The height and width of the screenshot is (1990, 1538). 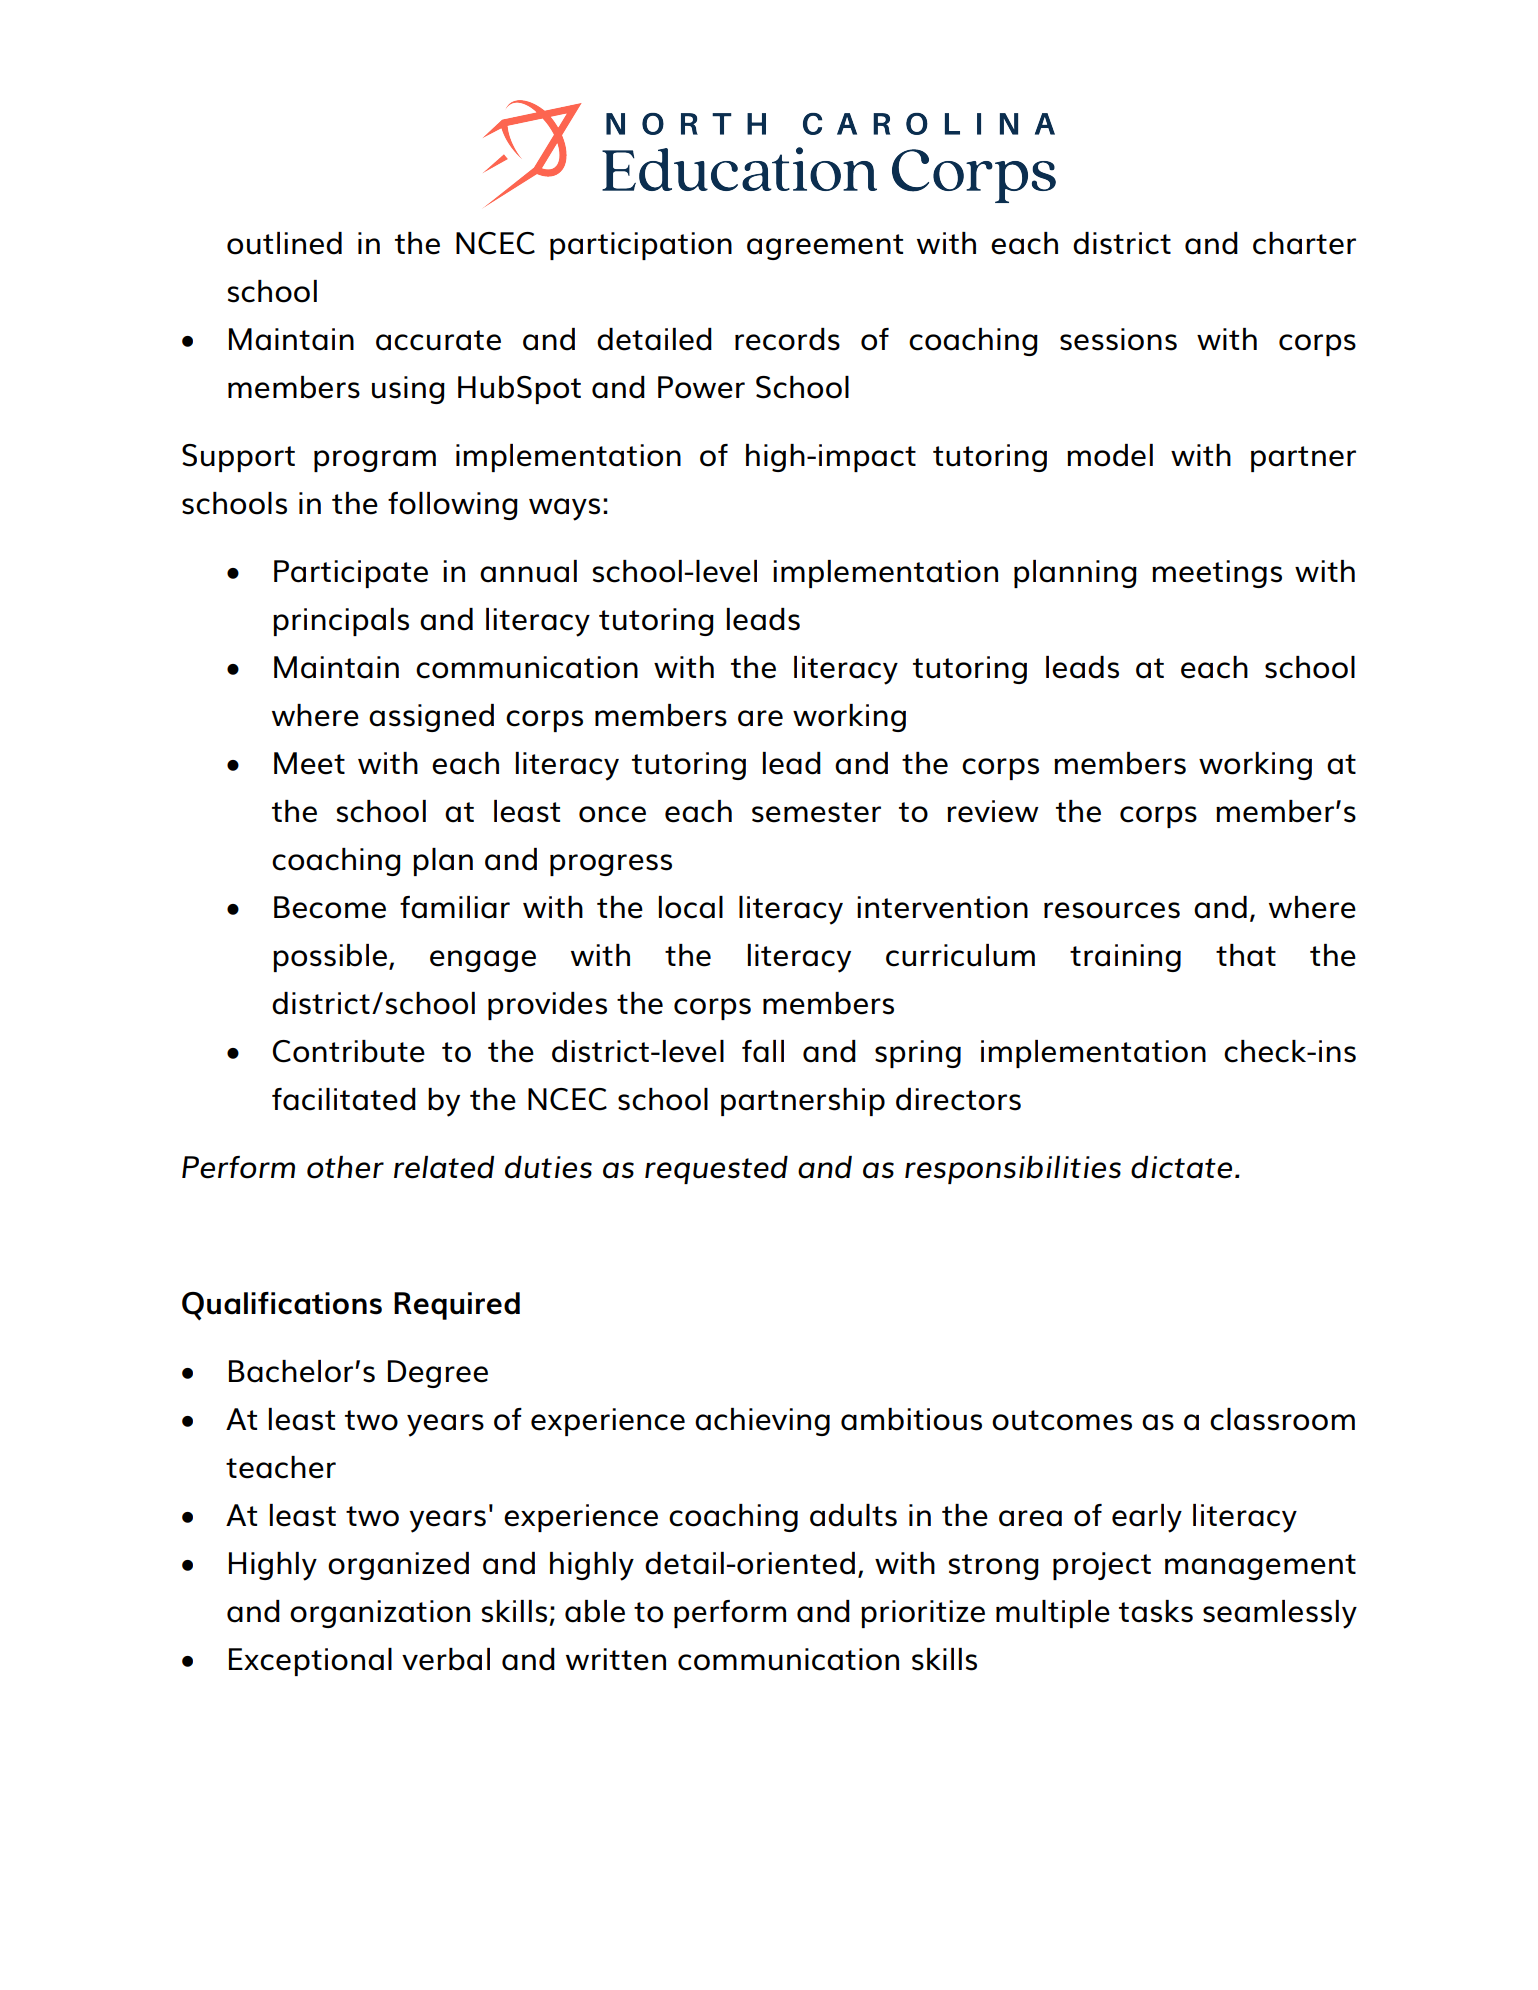 What do you see at coordinates (330, 958) in the screenshot?
I see `possible` at bounding box center [330, 958].
